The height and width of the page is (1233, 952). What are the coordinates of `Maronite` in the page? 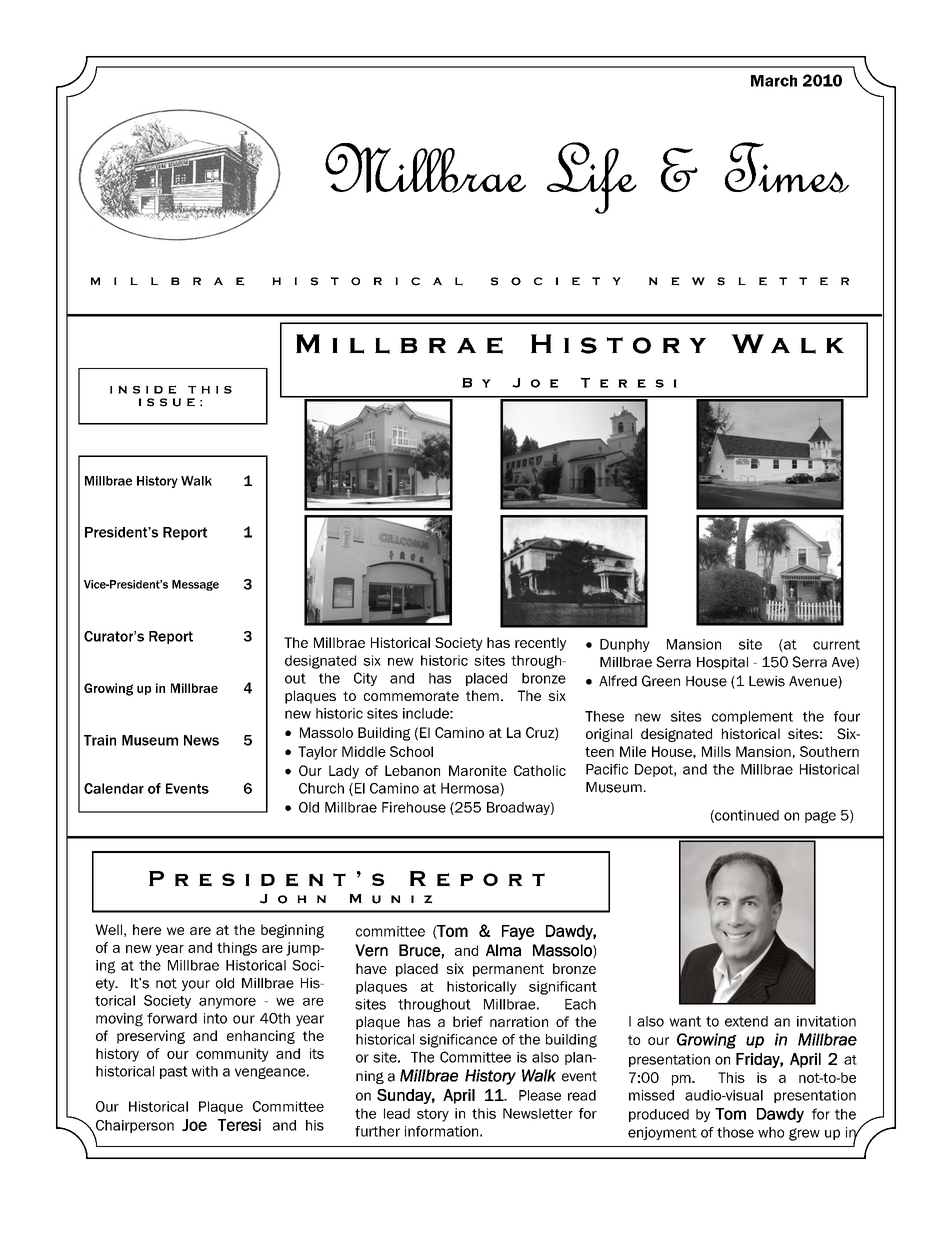 It's located at (478, 770).
